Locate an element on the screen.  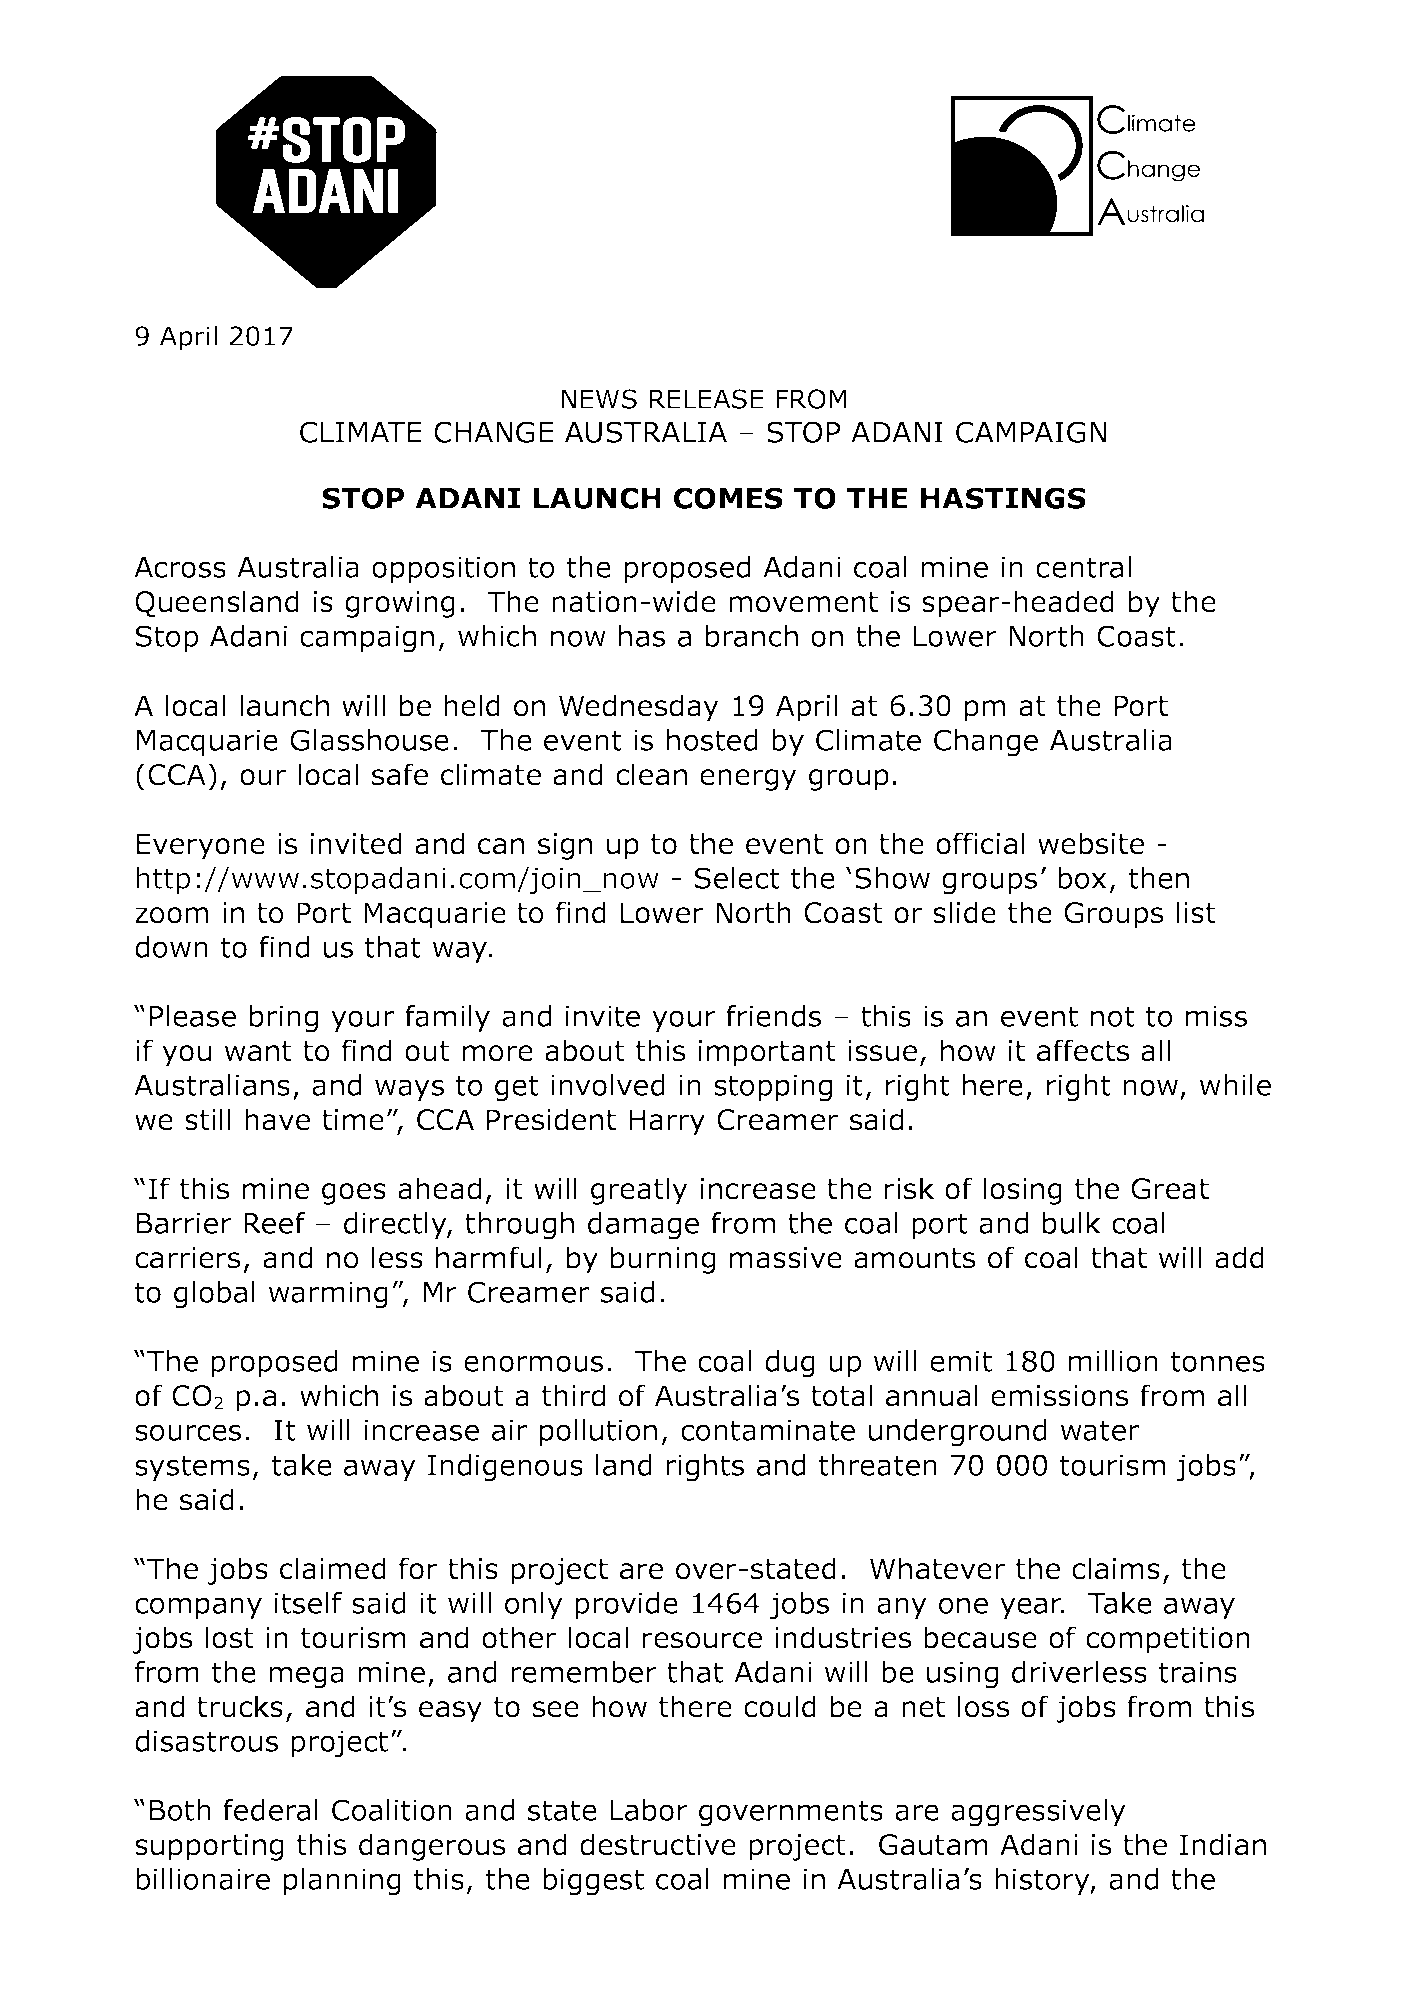
safe is located at coordinates (400, 774).
